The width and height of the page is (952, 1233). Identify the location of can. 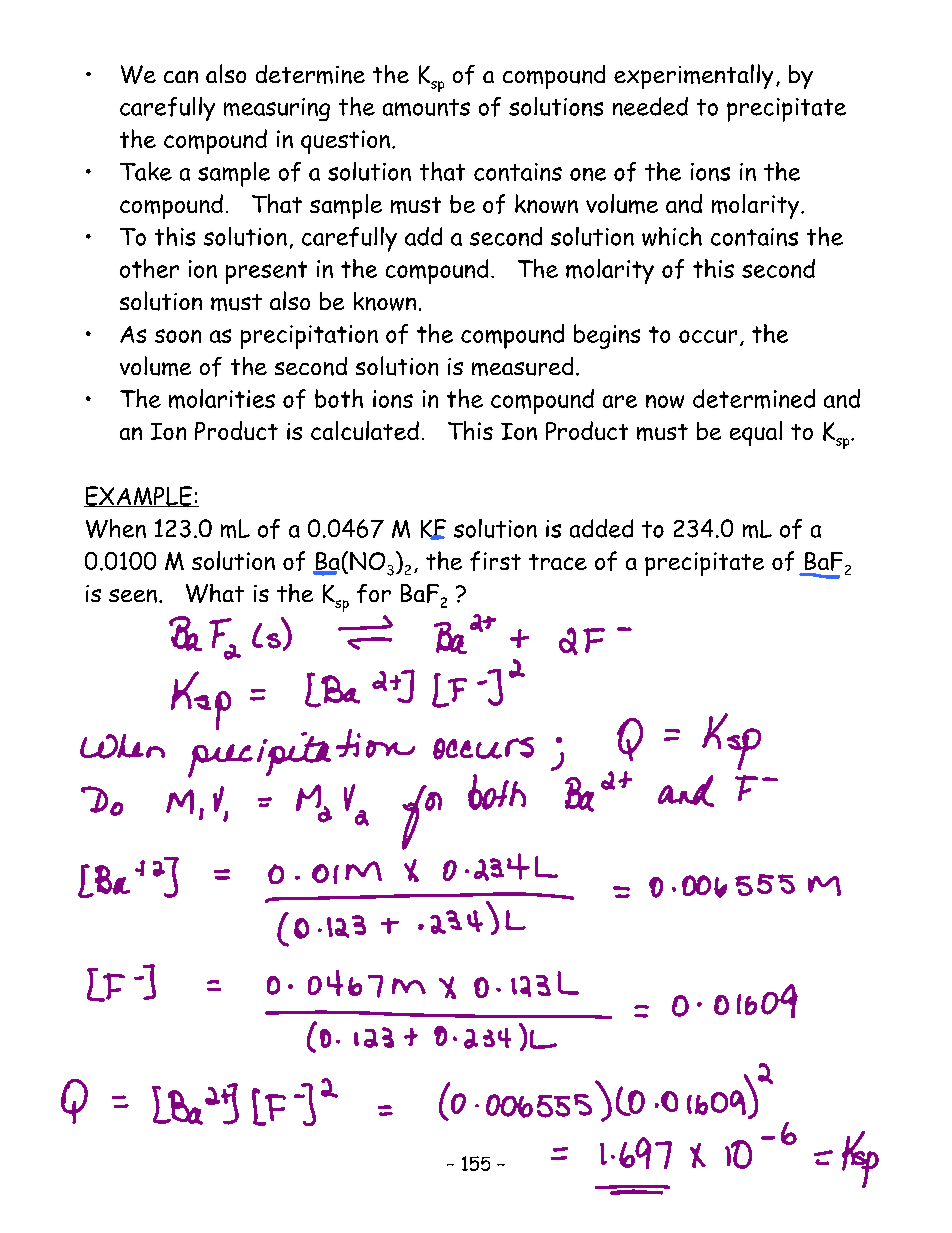
(181, 76).
